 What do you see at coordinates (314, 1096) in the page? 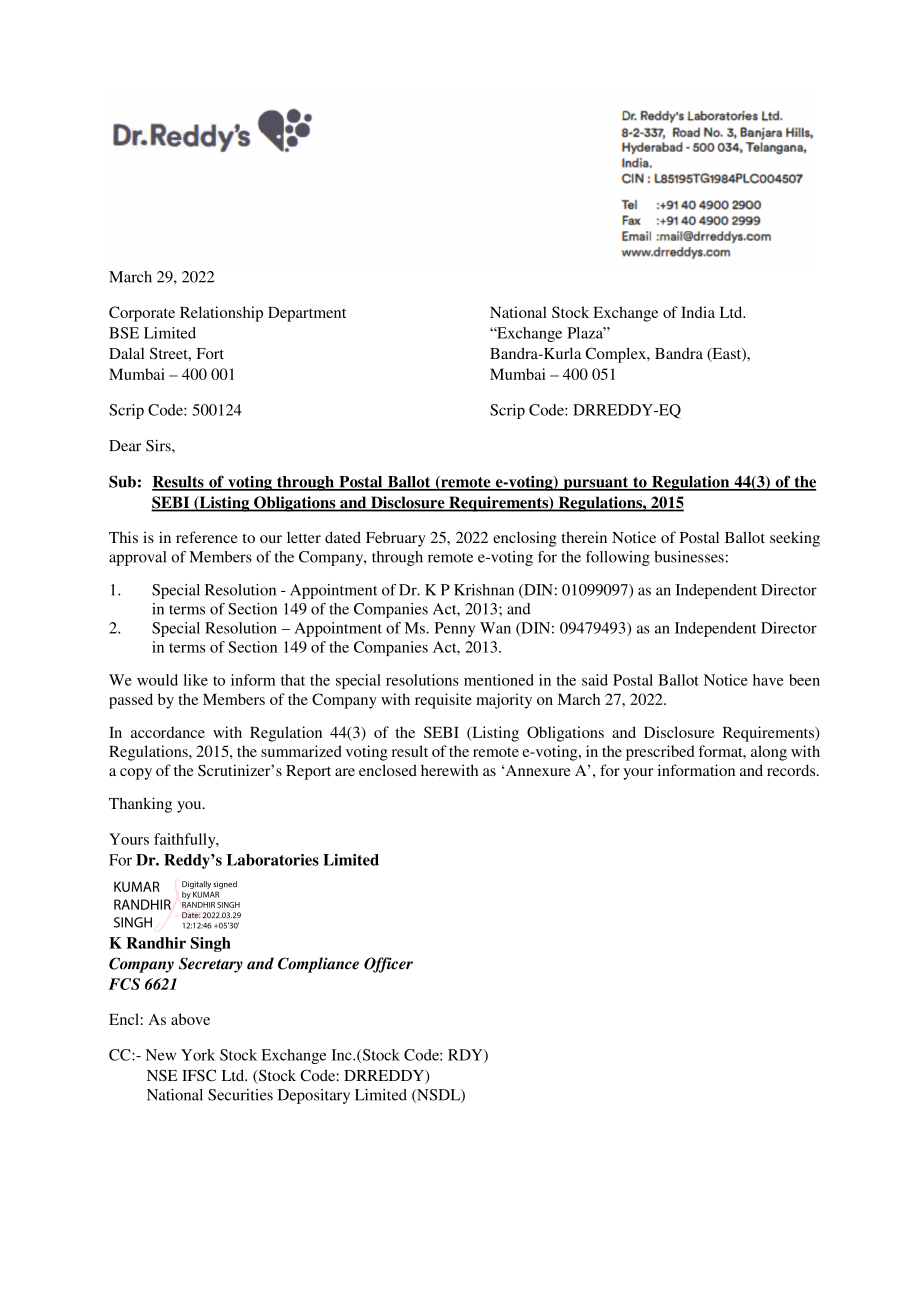
I see `Depositary` at bounding box center [314, 1096].
